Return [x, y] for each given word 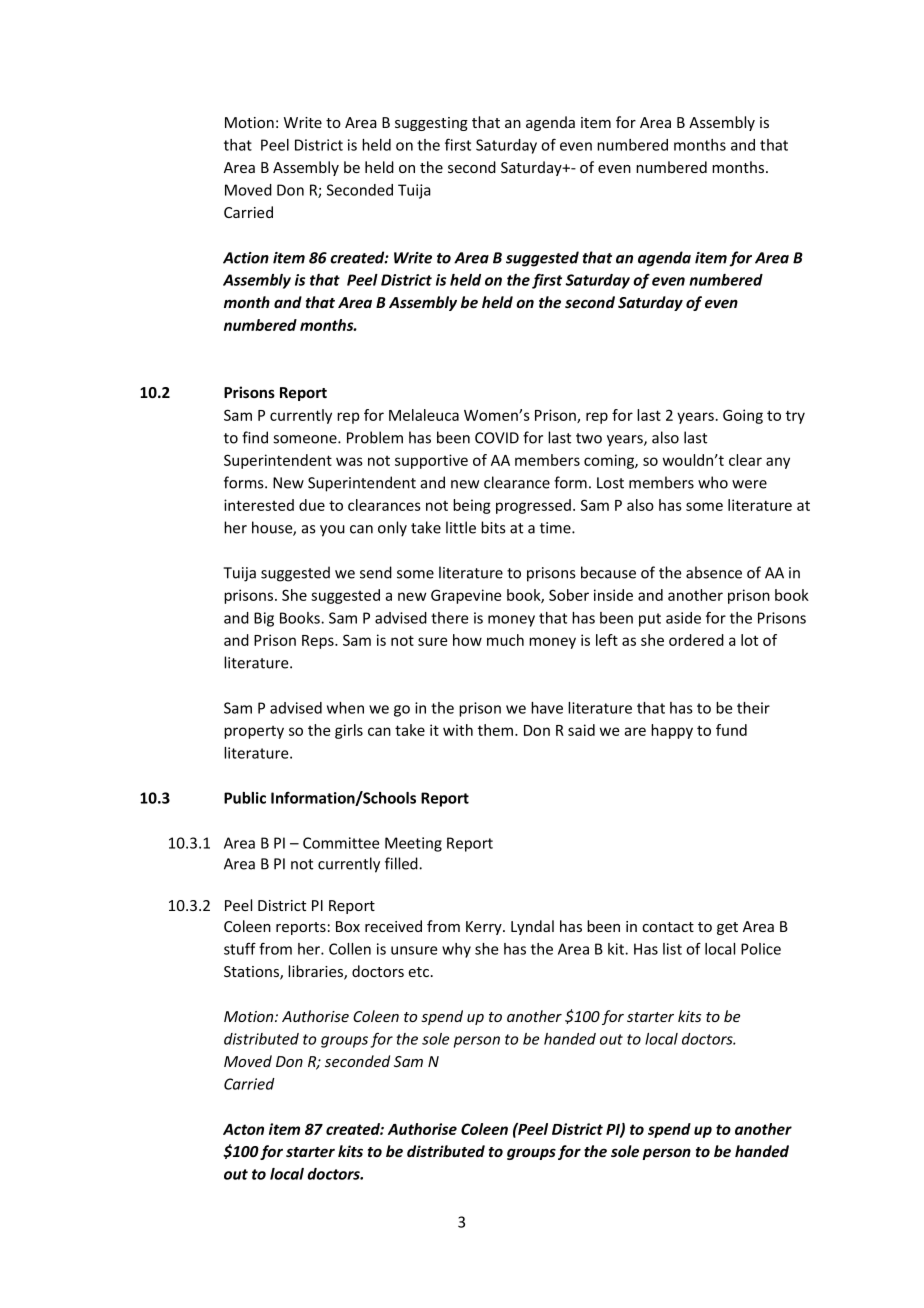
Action [246, 258]
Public [245, 798]
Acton [243, 1129]
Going [743, 416]
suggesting [431, 124]
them [497, 730]
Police [761, 949]
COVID [497, 438]
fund [731, 730]
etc [420, 972]
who [713, 482]
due [312, 505]
